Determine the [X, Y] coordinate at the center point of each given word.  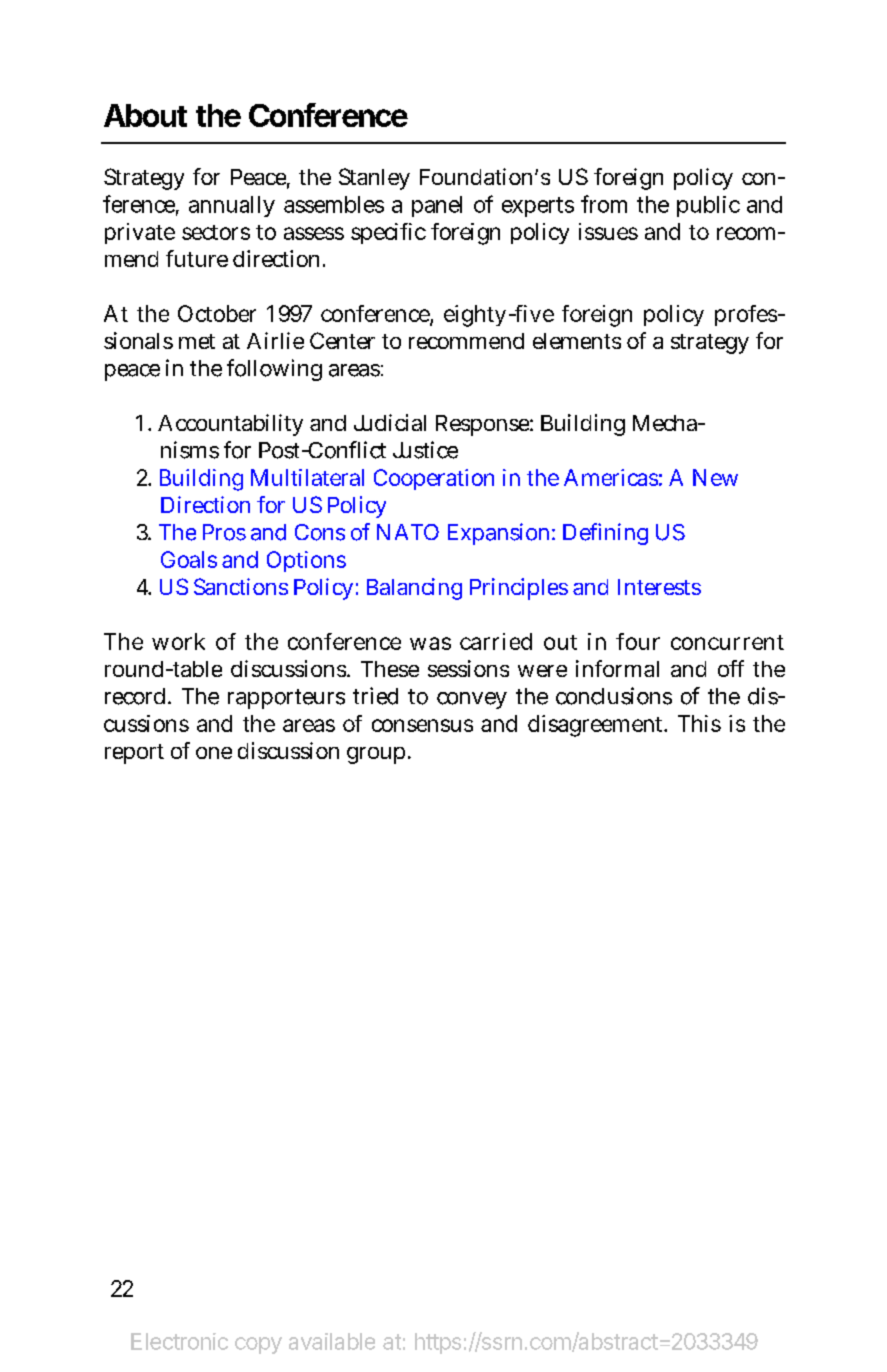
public [708, 206]
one [214, 753]
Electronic [179, 1341]
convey [472, 700]
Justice [425, 450]
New [715, 477]
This [699, 723]
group [378, 755]
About [145, 115]
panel [437, 206]
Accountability [230, 425]
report [134, 754]
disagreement [597, 726]
